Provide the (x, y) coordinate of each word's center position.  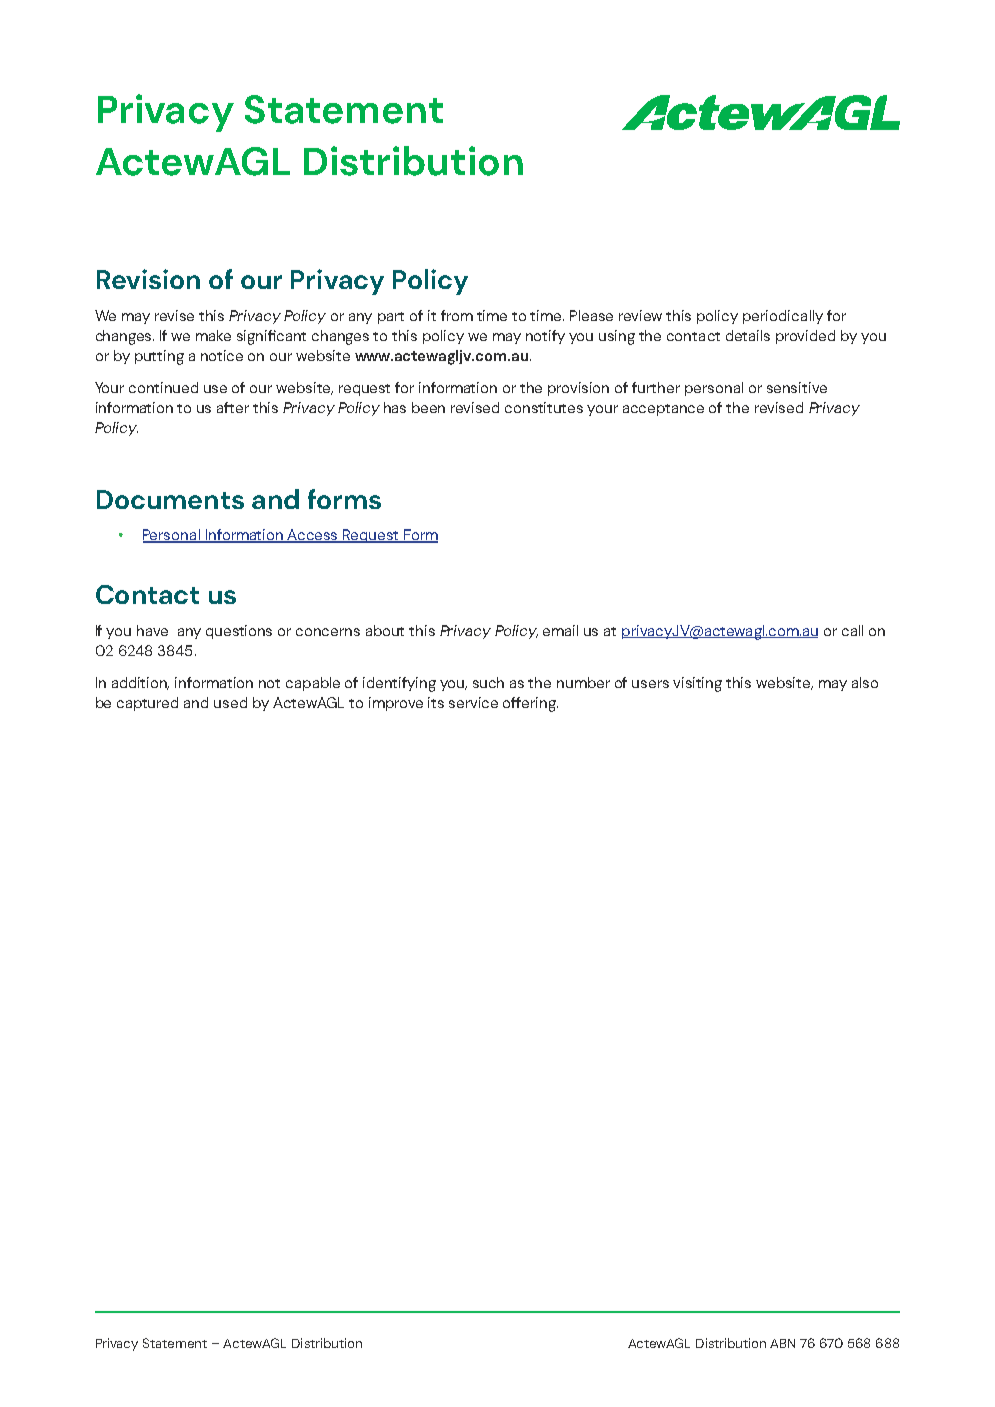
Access (313, 536)
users (650, 684)
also (865, 682)
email (560, 630)
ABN (782, 1343)
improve (396, 704)
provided (805, 337)
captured (147, 704)
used (230, 702)
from (457, 315)
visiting (697, 684)
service (473, 702)
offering (530, 704)
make (213, 335)
